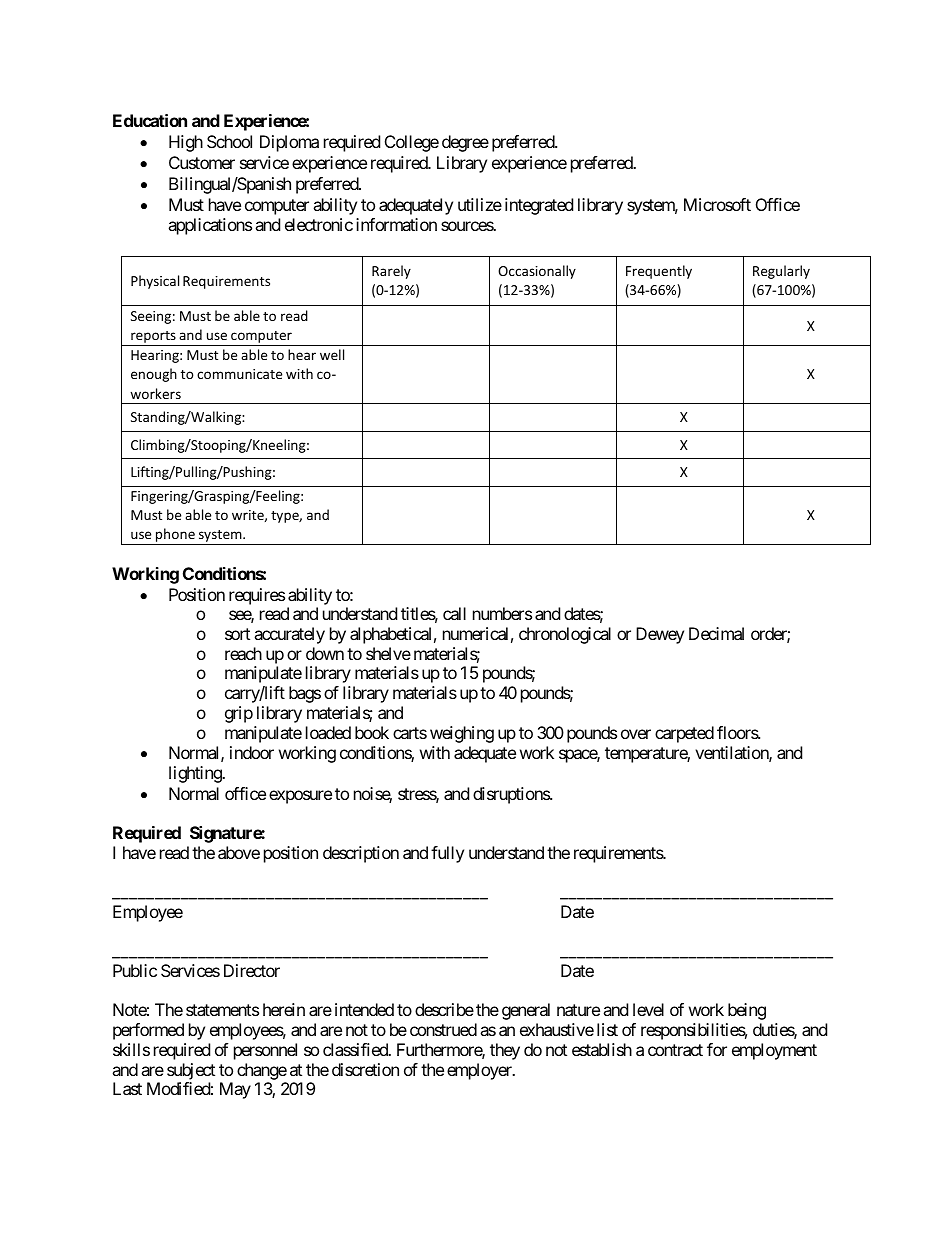 The image size is (952, 1233). I want to click on subject, so click(191, 1071).
